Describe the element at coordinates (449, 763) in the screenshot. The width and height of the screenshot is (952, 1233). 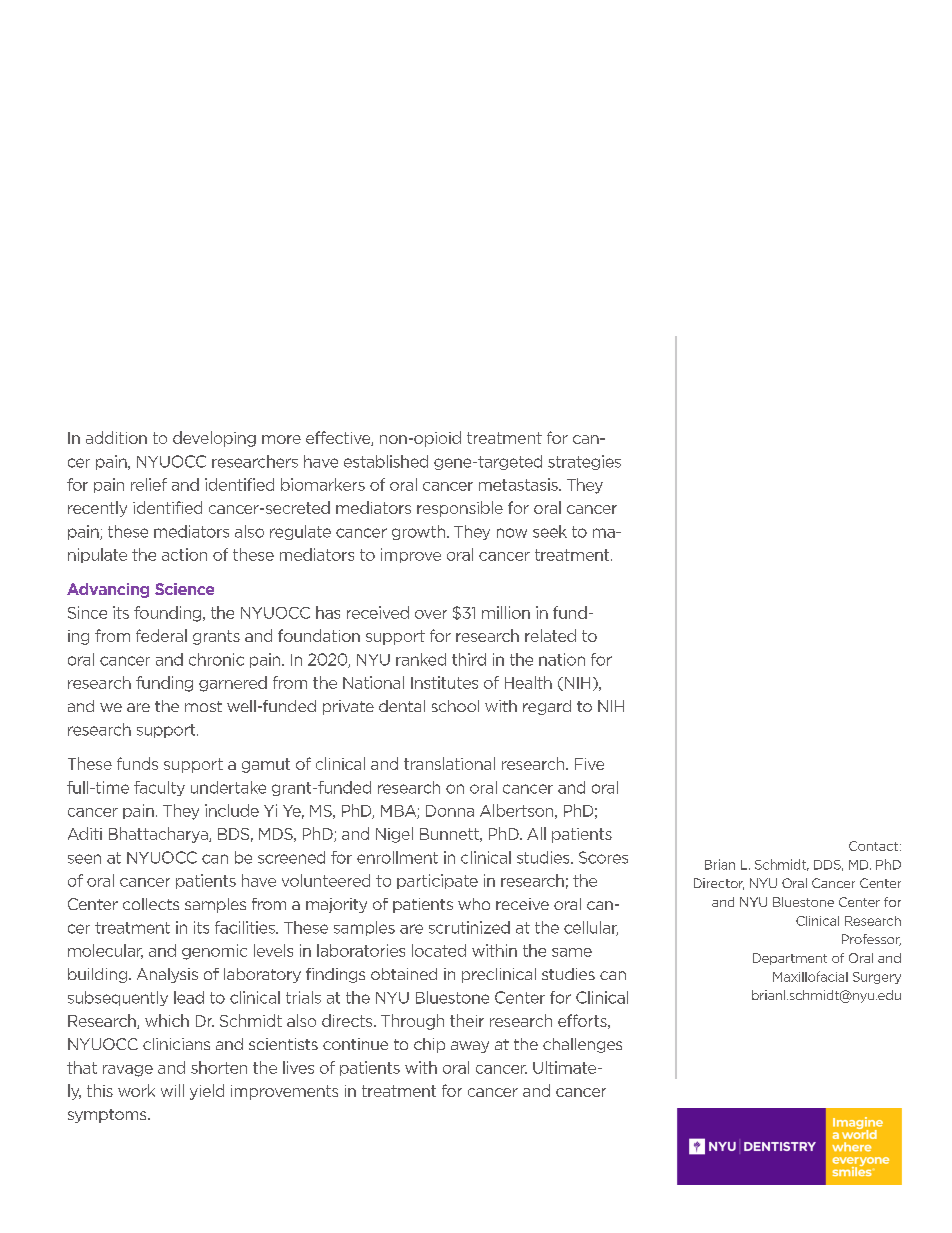
I see `translational` at that location.
